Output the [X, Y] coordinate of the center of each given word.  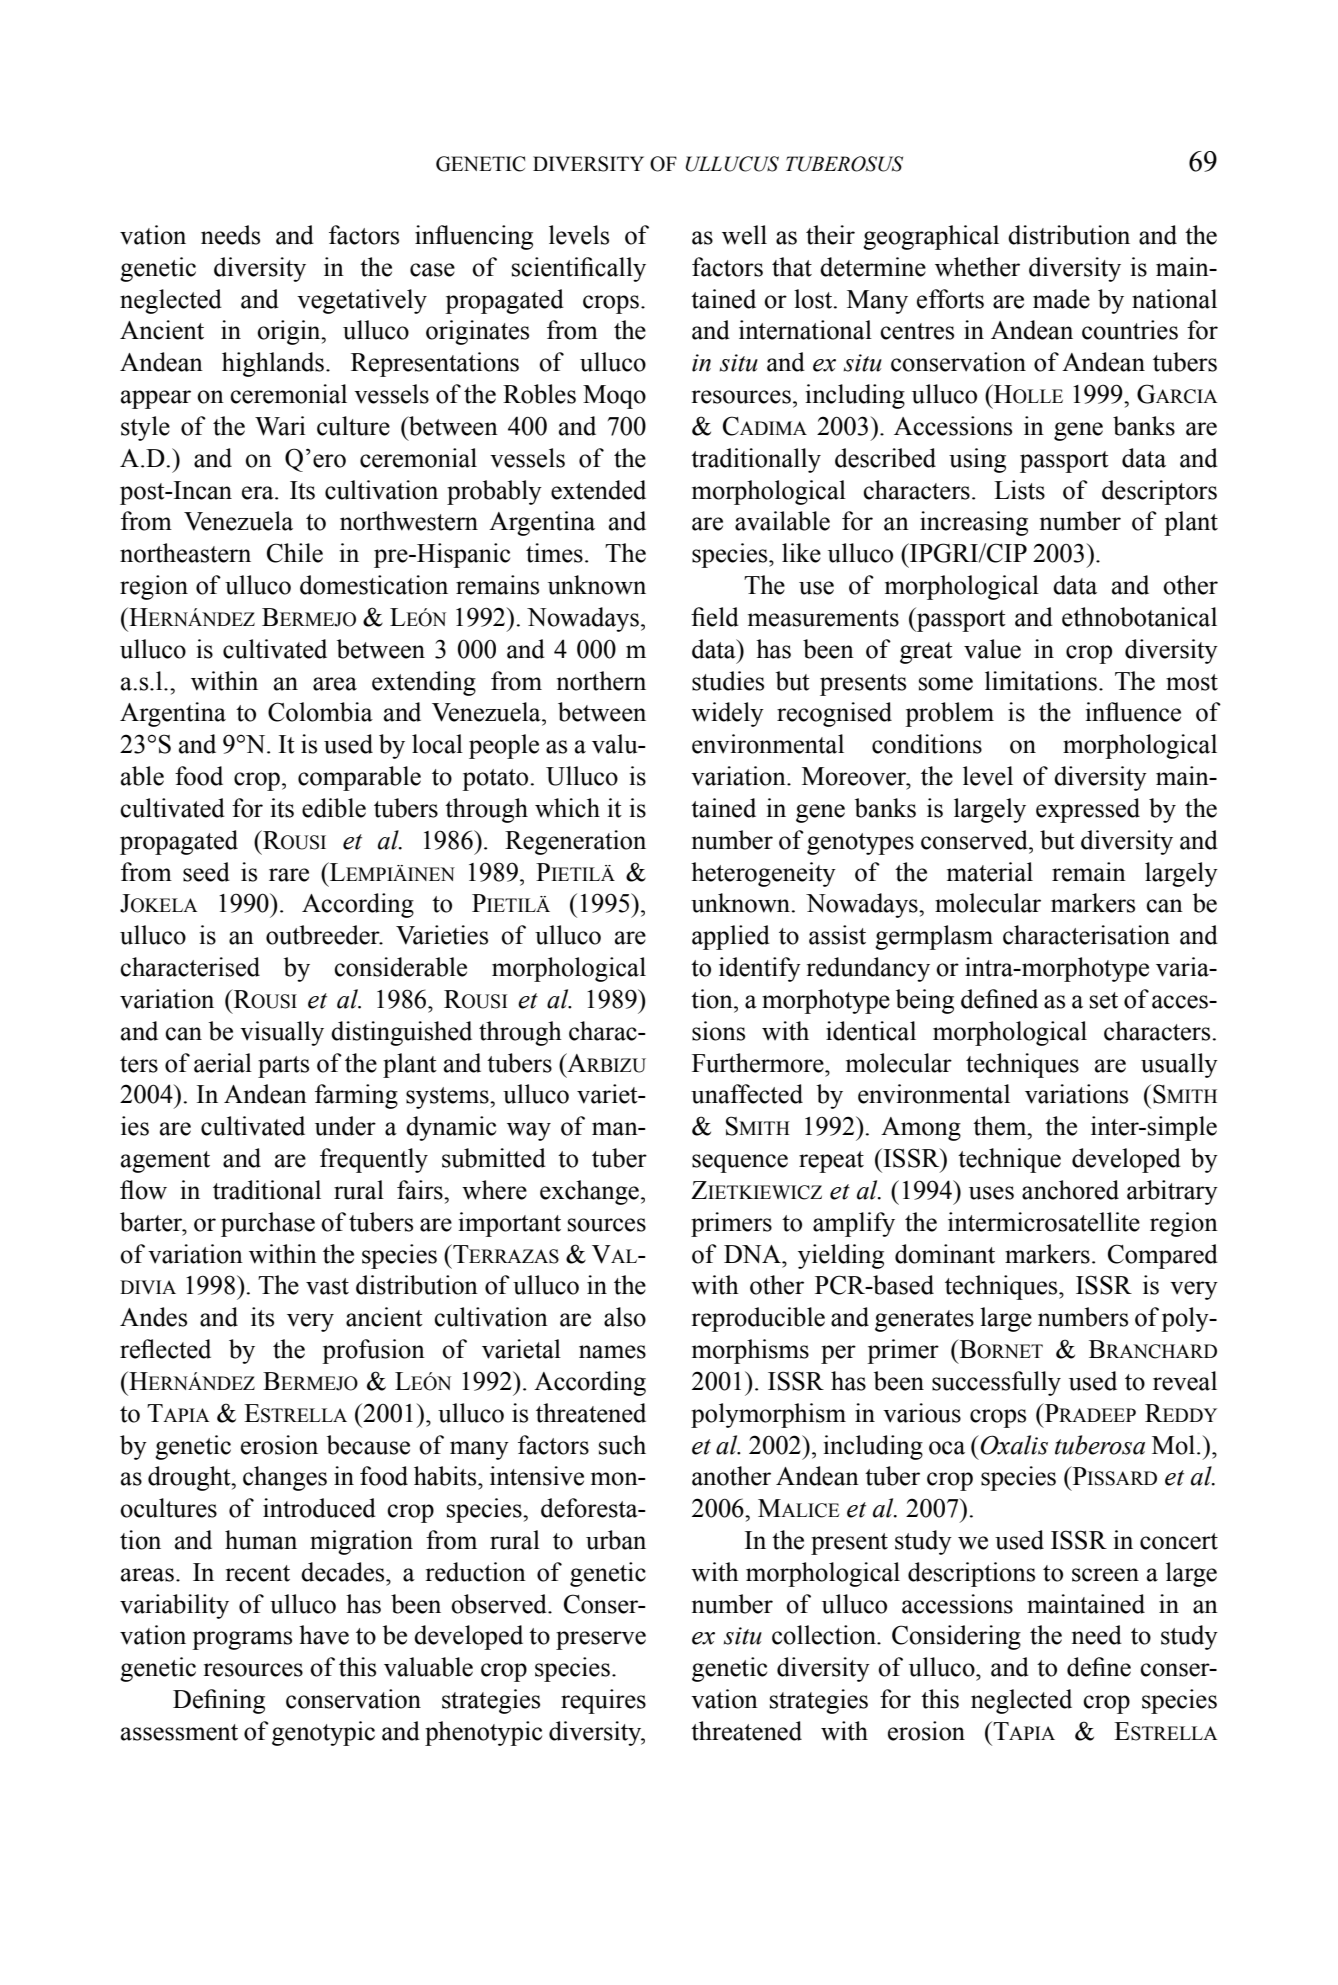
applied [731, 937]
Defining [219, 1701]
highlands [273, 364]
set [1104, 1000]
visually [282, 1033]
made [1061, 299]
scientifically [579, 269]
